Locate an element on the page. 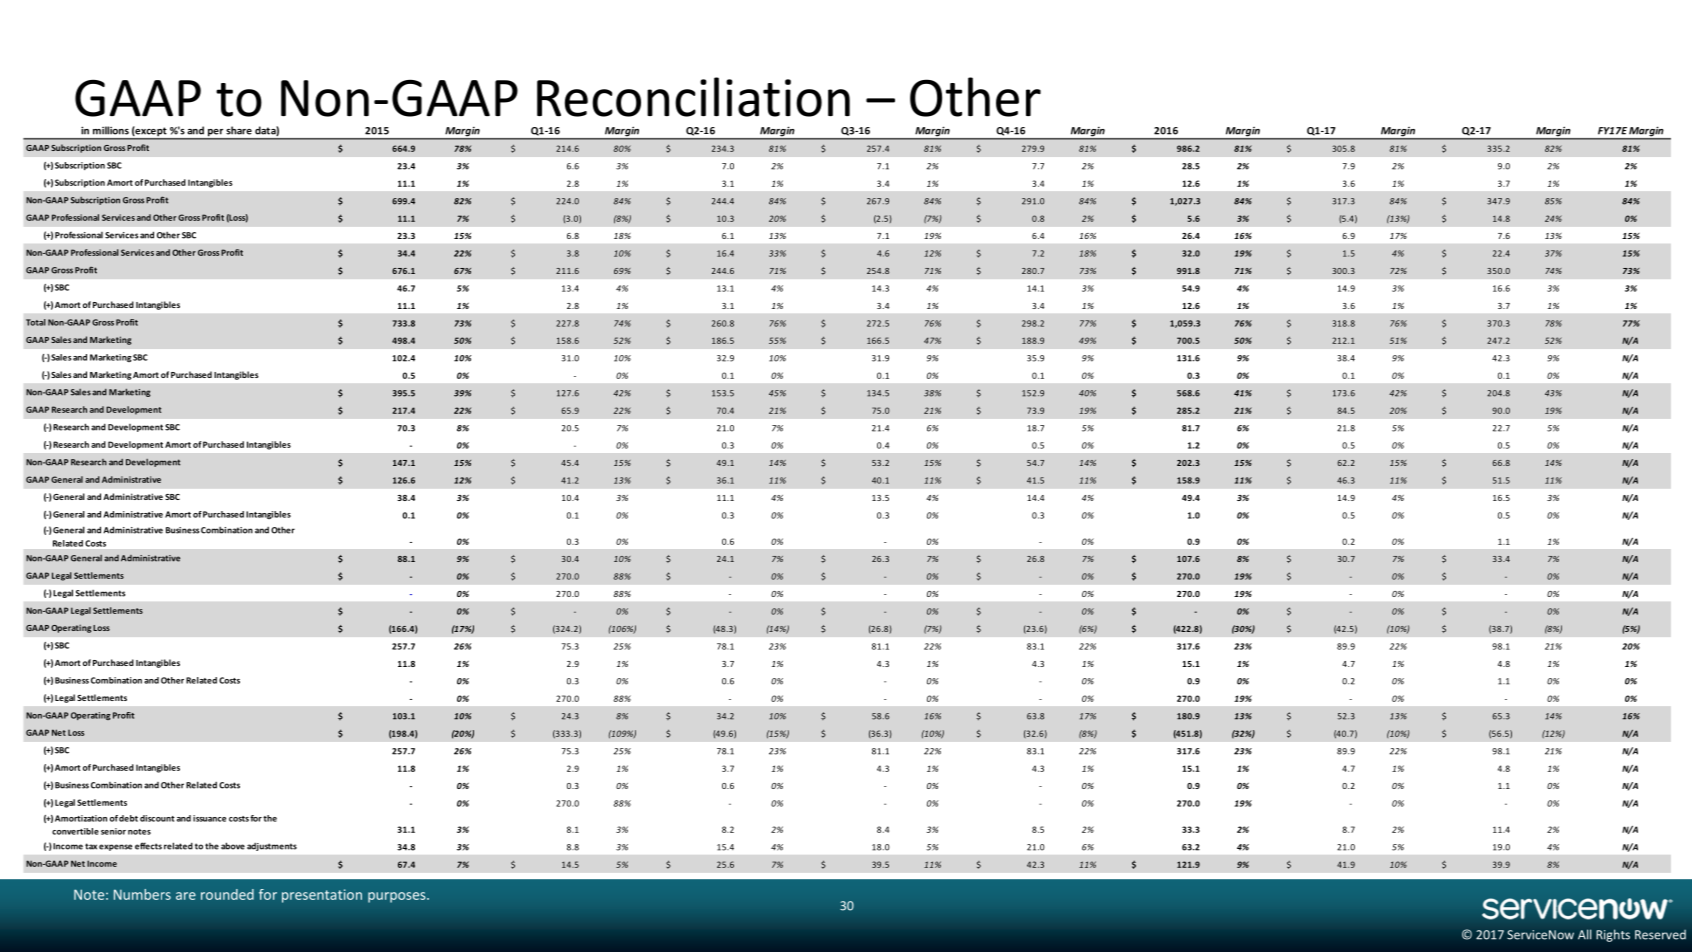  issuance is located at coordinates (209, 818).
